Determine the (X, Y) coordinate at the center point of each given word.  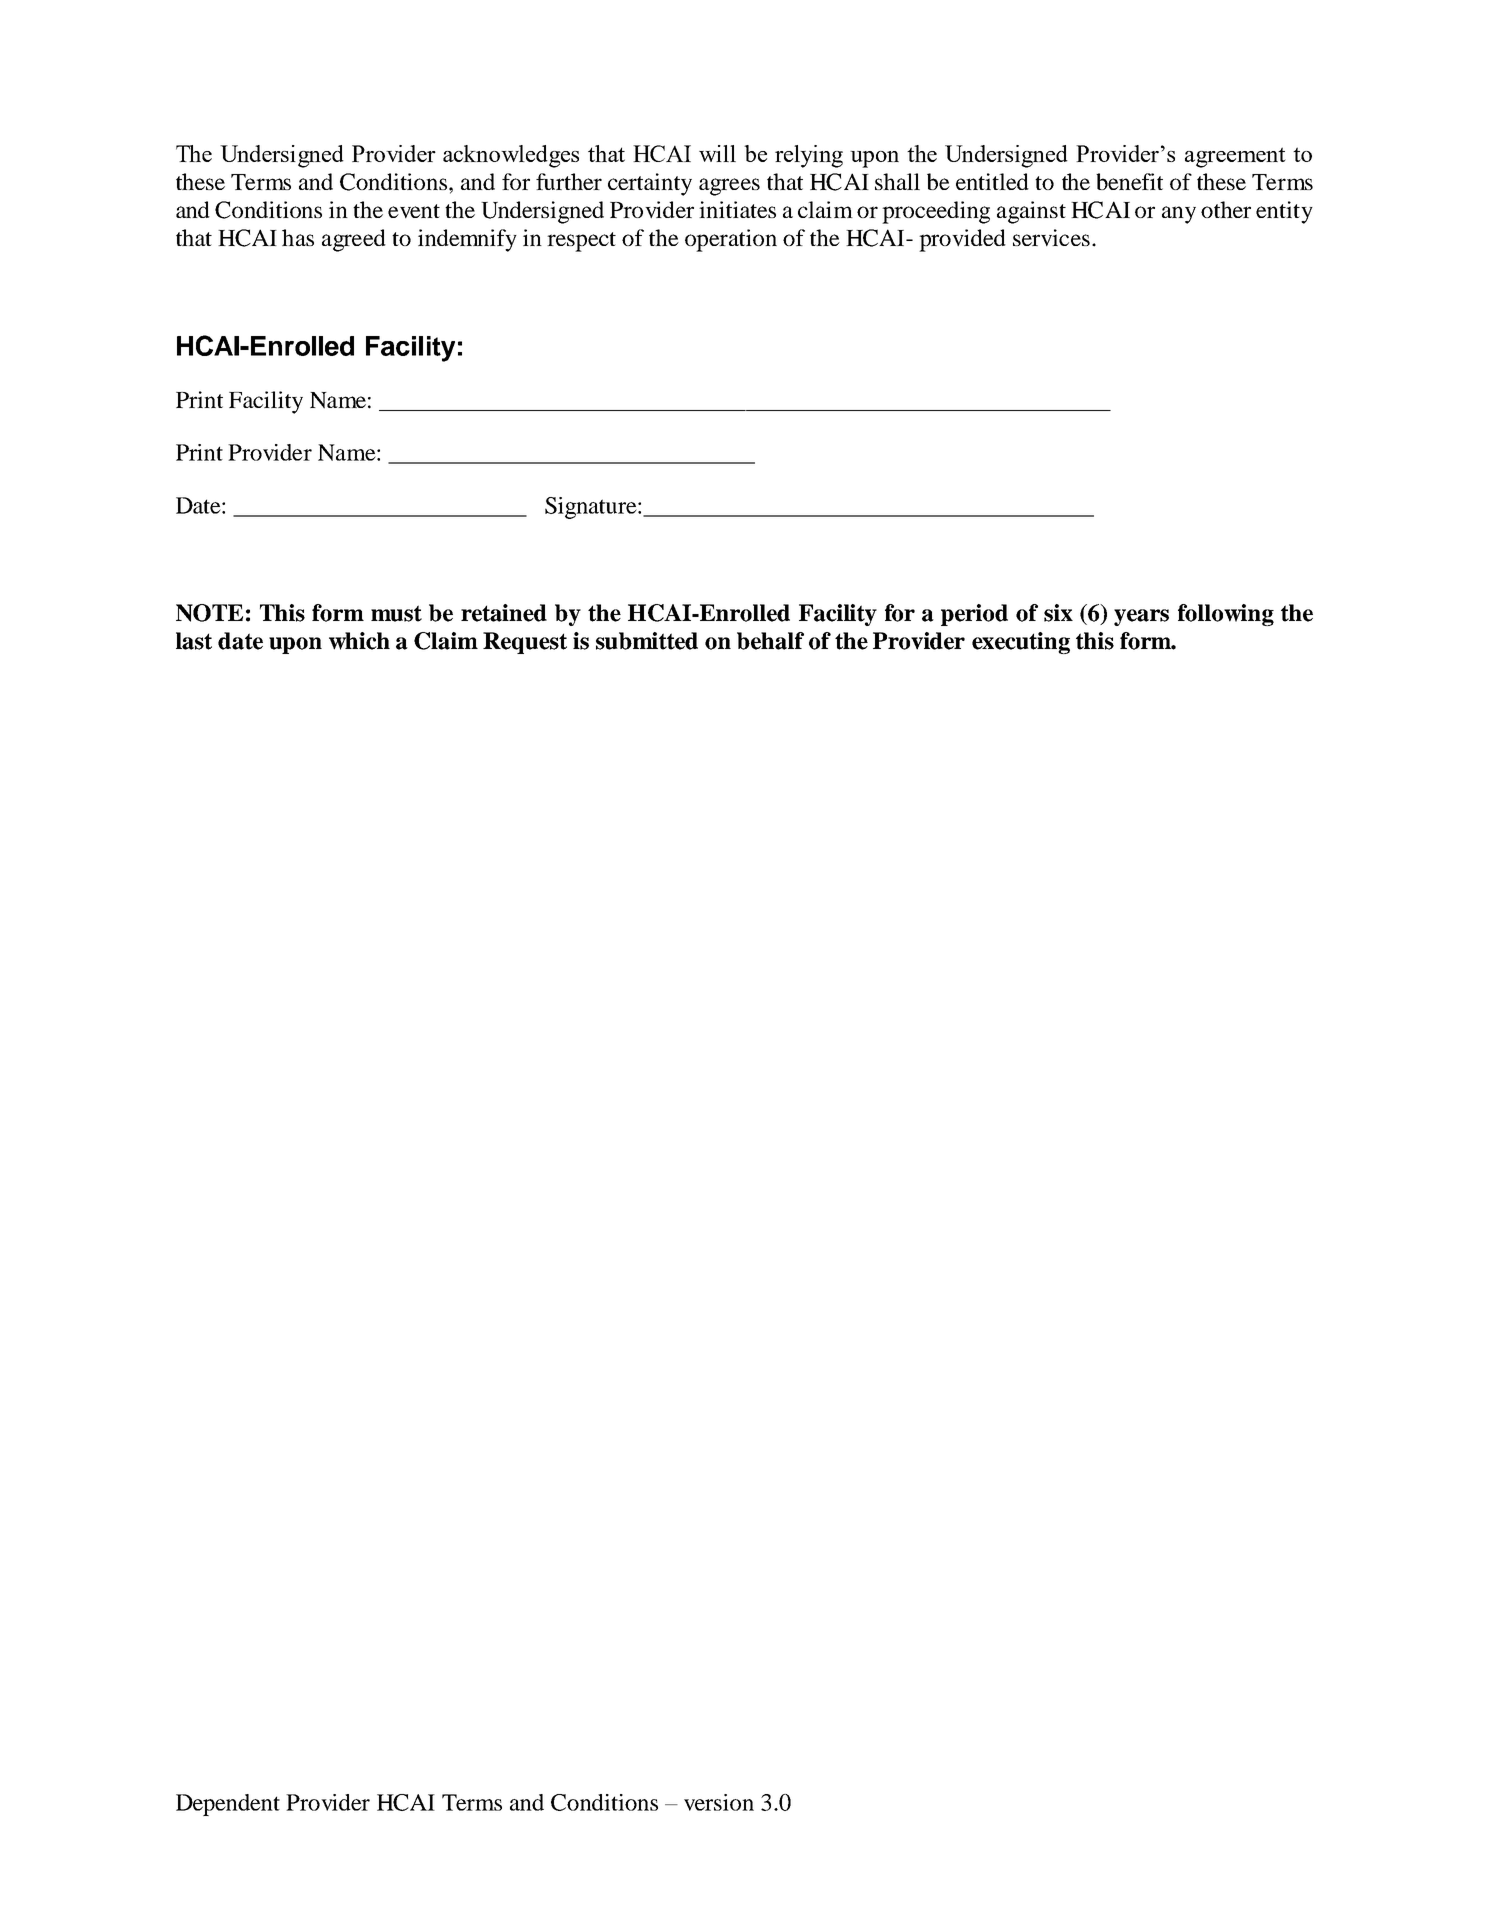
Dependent (228, 1805)
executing (1021, 643)
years (1141, 617)
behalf (770, 641)
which (359, 641)
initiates (737, 209)
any (1179, 215)
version (719, 1802)
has (298, 237)
